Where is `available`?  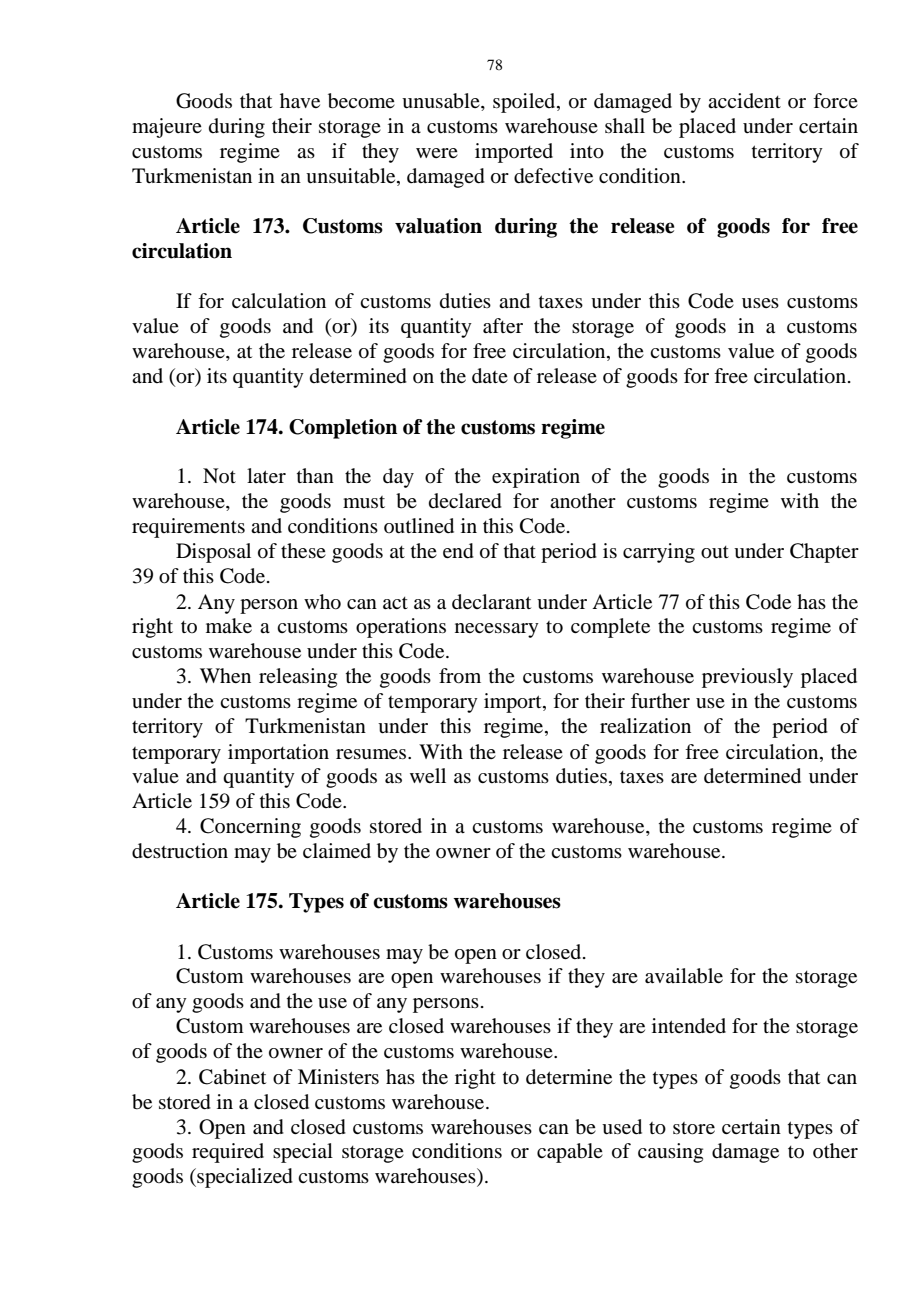
available is located at coordinates (684, 976).
